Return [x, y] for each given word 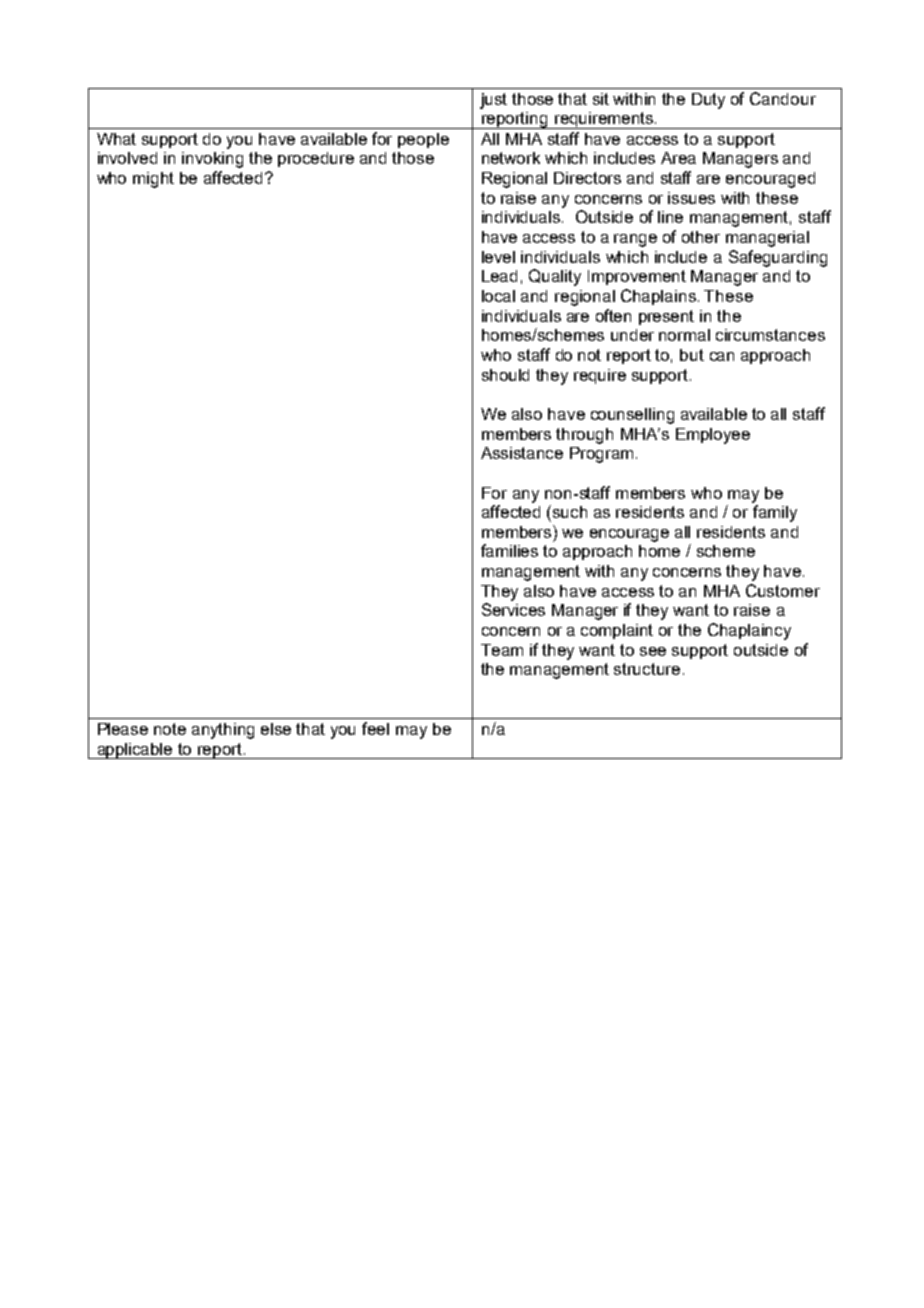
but [692, 355]
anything [223, 731]
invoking [212, 160]
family [775, 513]
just [493, 101]
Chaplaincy [749, 631]
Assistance [522, 453]
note [170, 729]
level [498, 257]
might [153, 180]
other [701, 237]
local [498, 296]
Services [513, 609]
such [570, 512]
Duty [708, 101]
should [505, 375]
